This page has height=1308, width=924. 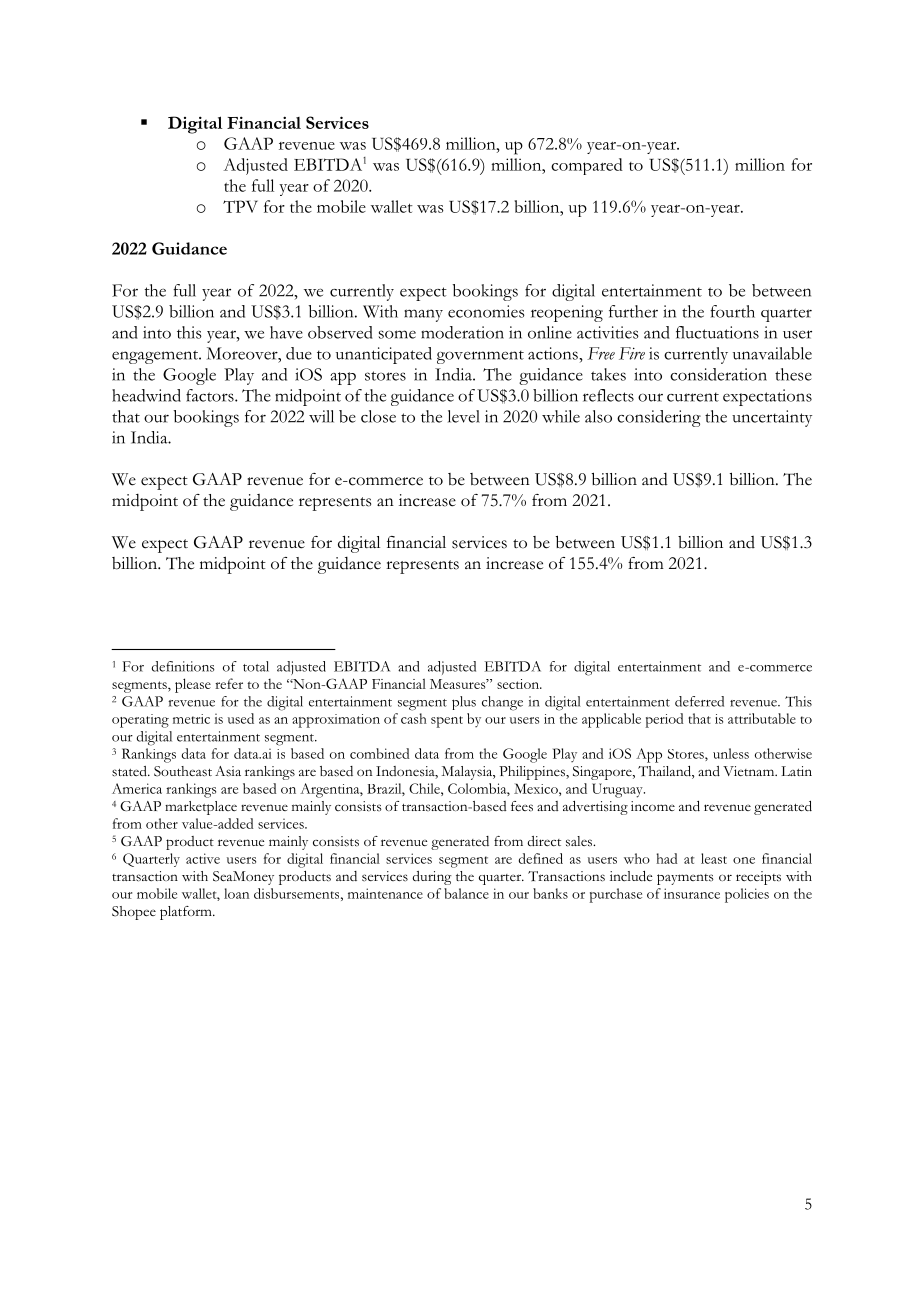 I want to click on uncertainty, so click(x=772, y=418).
